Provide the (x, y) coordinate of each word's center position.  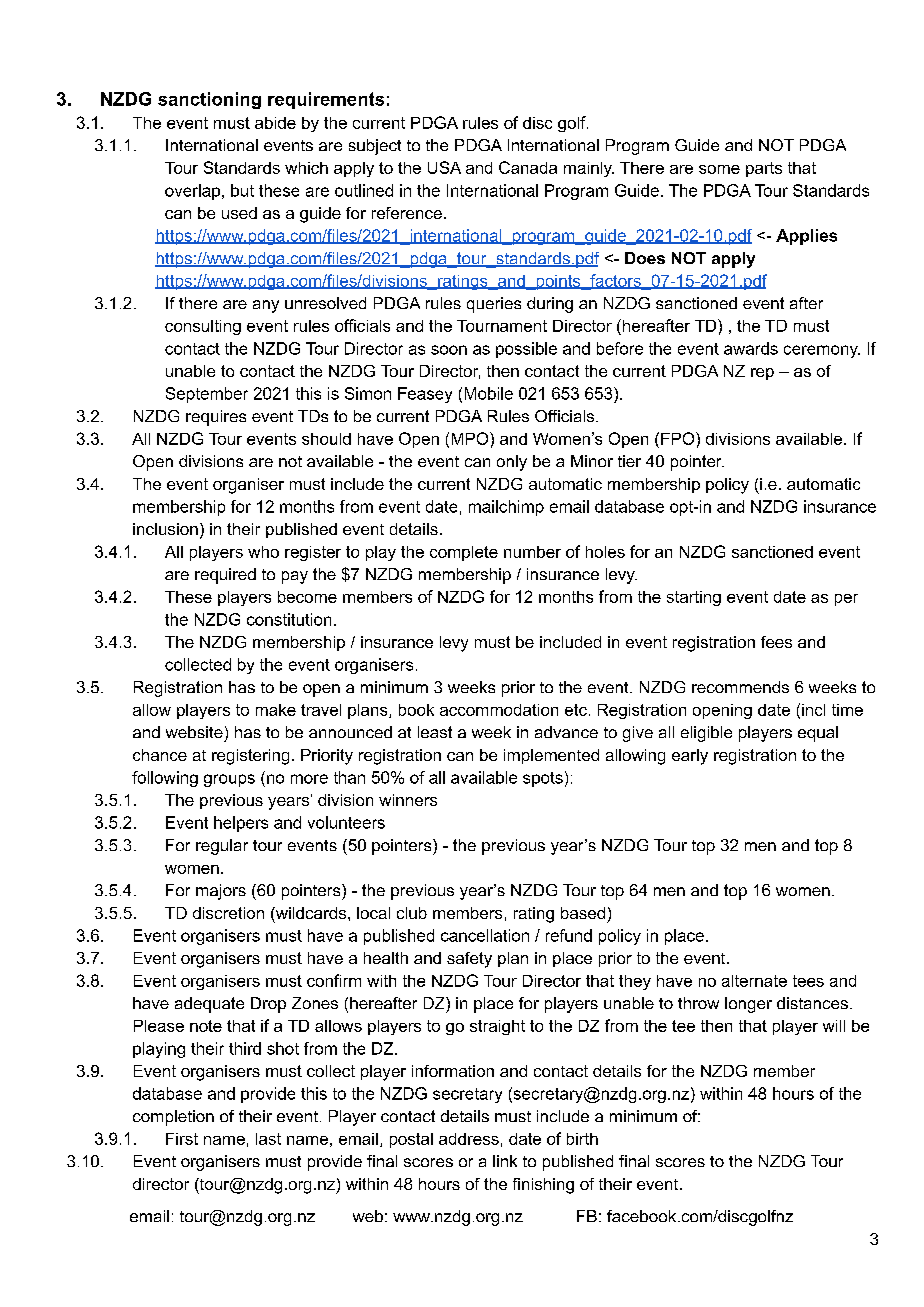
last (268, 1139)
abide (275, 123)
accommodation (499, 710)
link (505, 1161)
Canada (528, 167)
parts (764, 169)
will (834, 1026)
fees (776, 642)
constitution (289, 619)
